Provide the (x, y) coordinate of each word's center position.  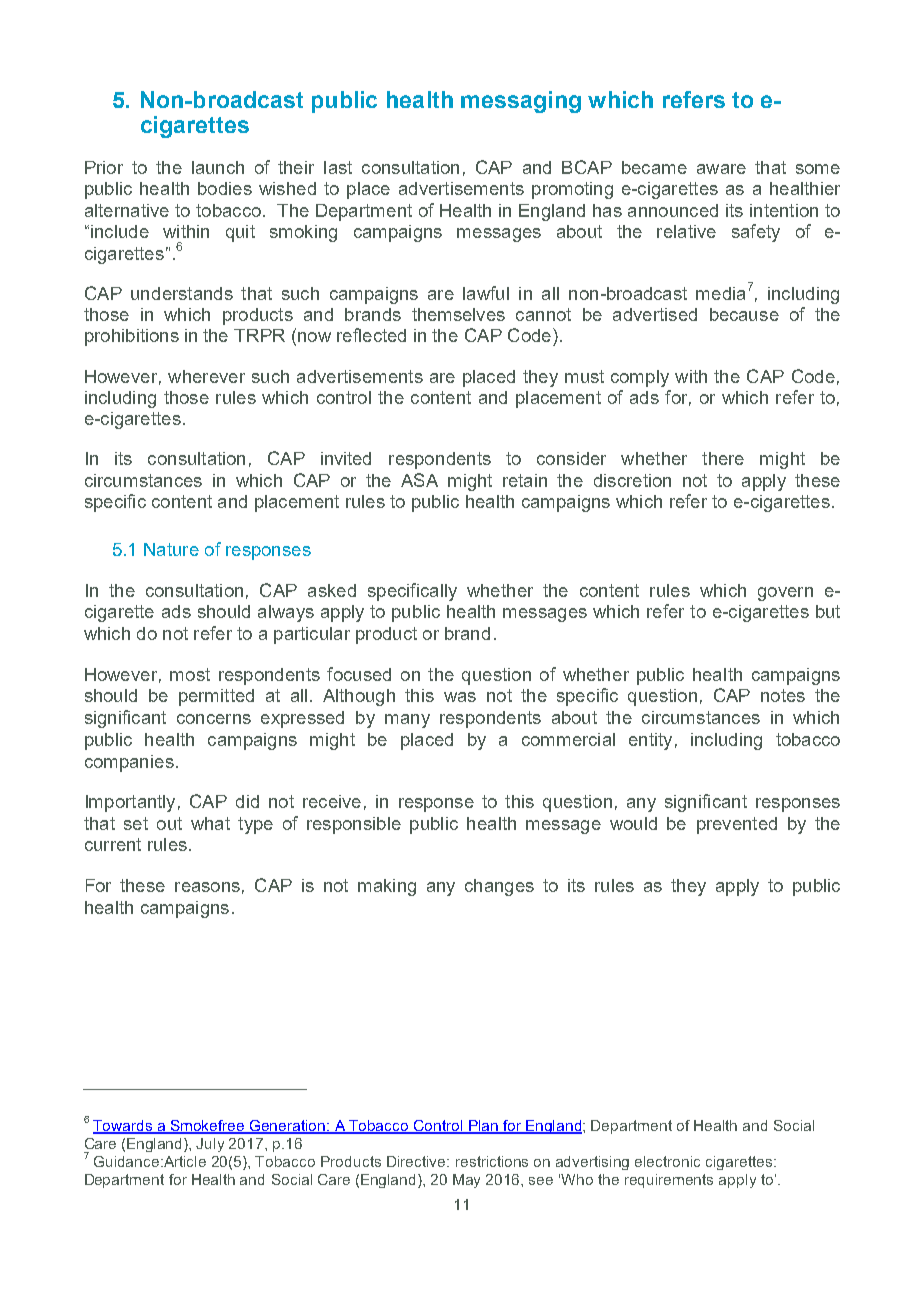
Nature (171, 549)
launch (218, 167)
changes (499, 887)
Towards (124, 1127)
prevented (737, 825)
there (723, 458)
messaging (521, 102)
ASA (419, 480)
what (210, 823)
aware (721, 169)
